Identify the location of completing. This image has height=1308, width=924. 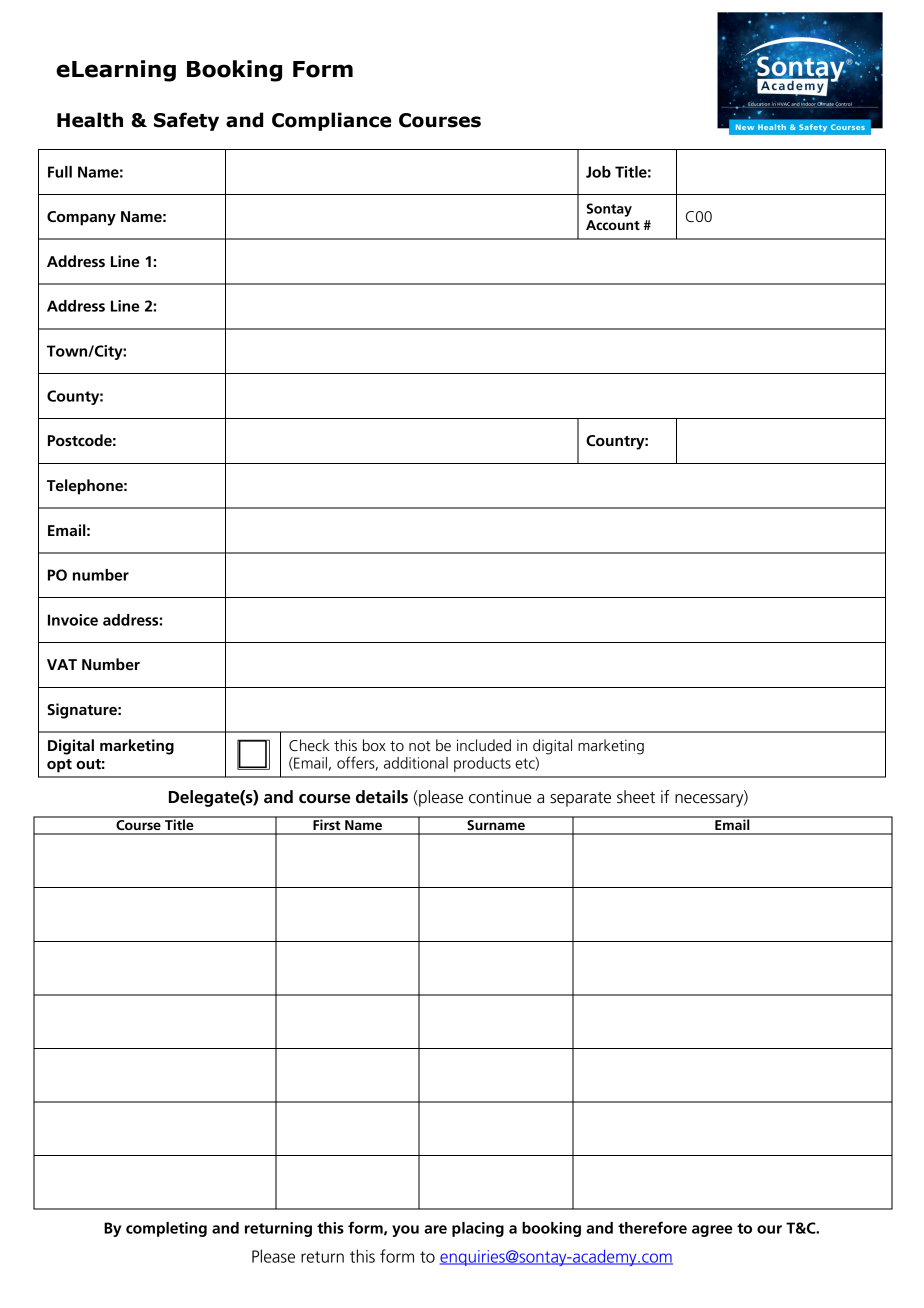
(166, 1229).
